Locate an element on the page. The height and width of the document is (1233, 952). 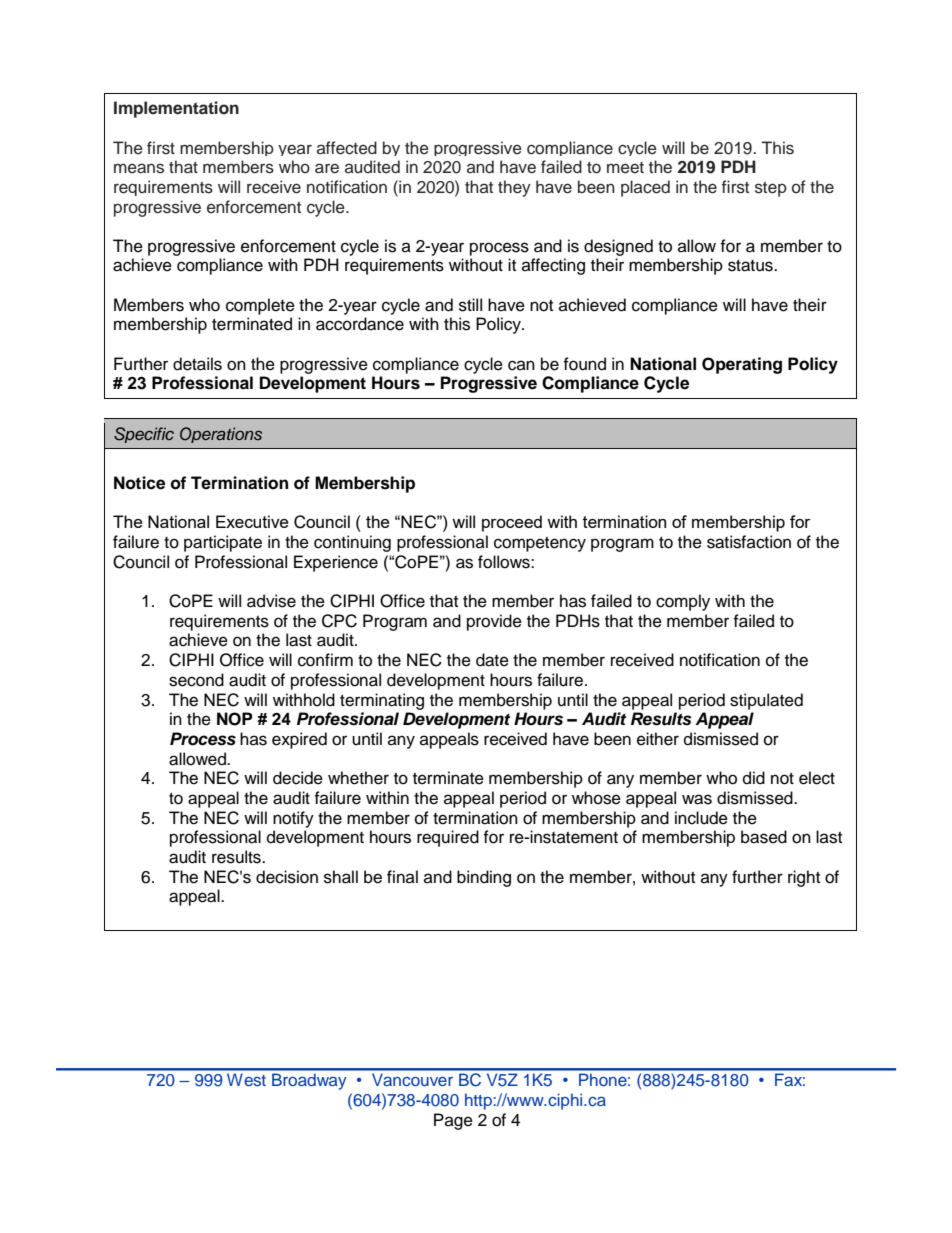
they is located at coordinates (514, 188).
